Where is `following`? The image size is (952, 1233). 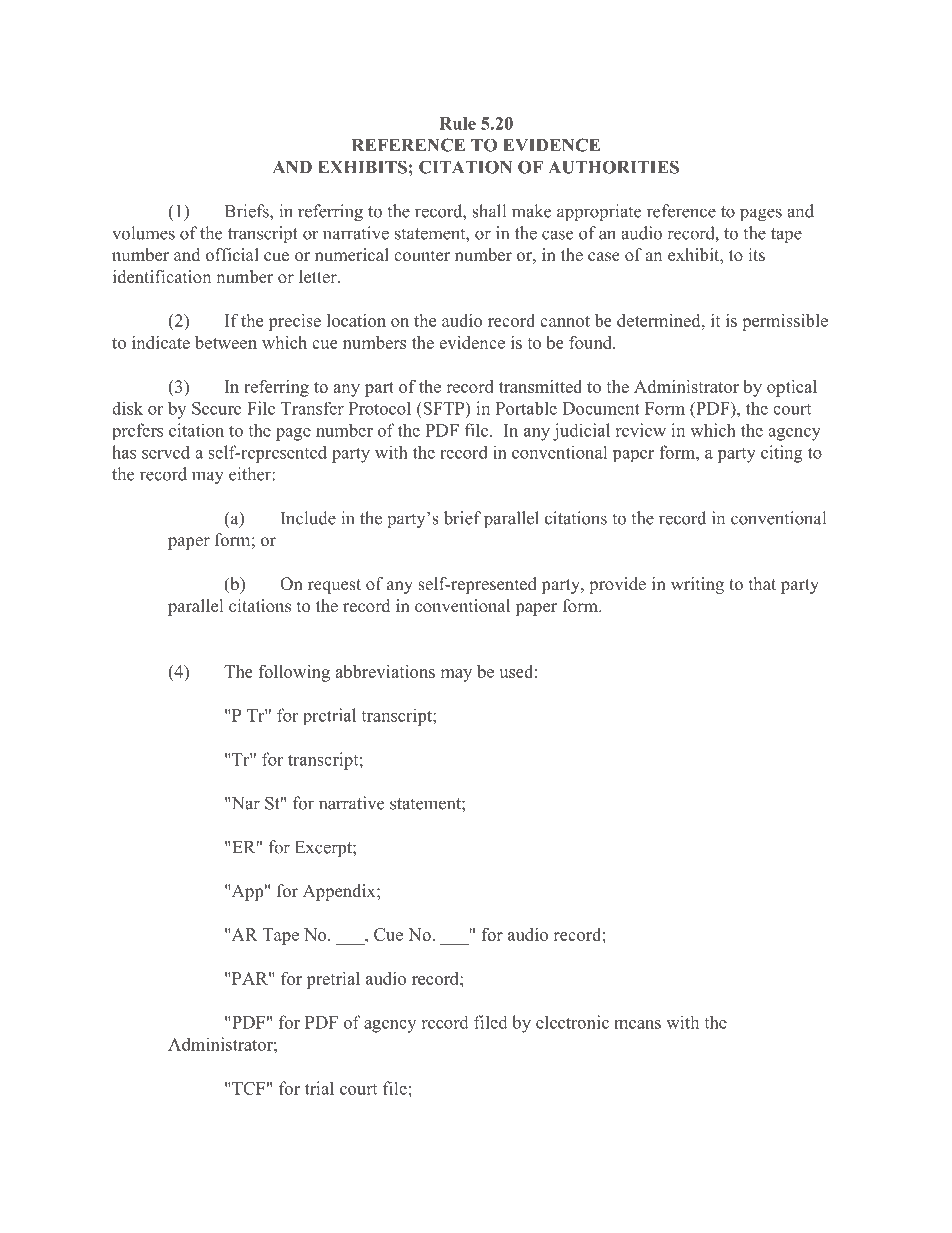
following is located at coordinates (294, 673).
